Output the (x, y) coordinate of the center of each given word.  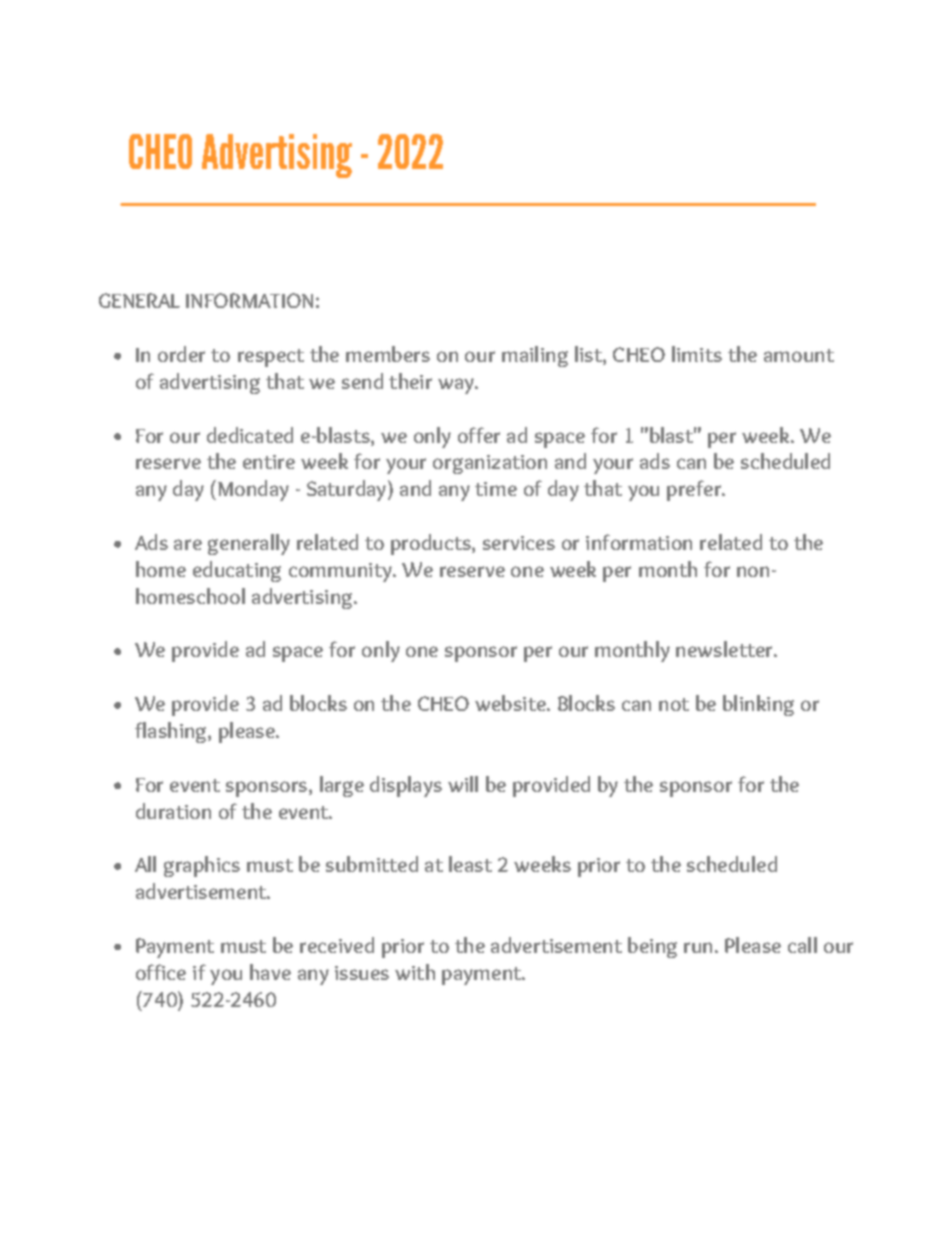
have (270, 972)
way (457, 386)
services (519, 543)
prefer (695, 490)
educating (237, 571)
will (463, 784)
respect (271, 358)
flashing (172, 732)
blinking (758, 705)
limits (697, 354)
